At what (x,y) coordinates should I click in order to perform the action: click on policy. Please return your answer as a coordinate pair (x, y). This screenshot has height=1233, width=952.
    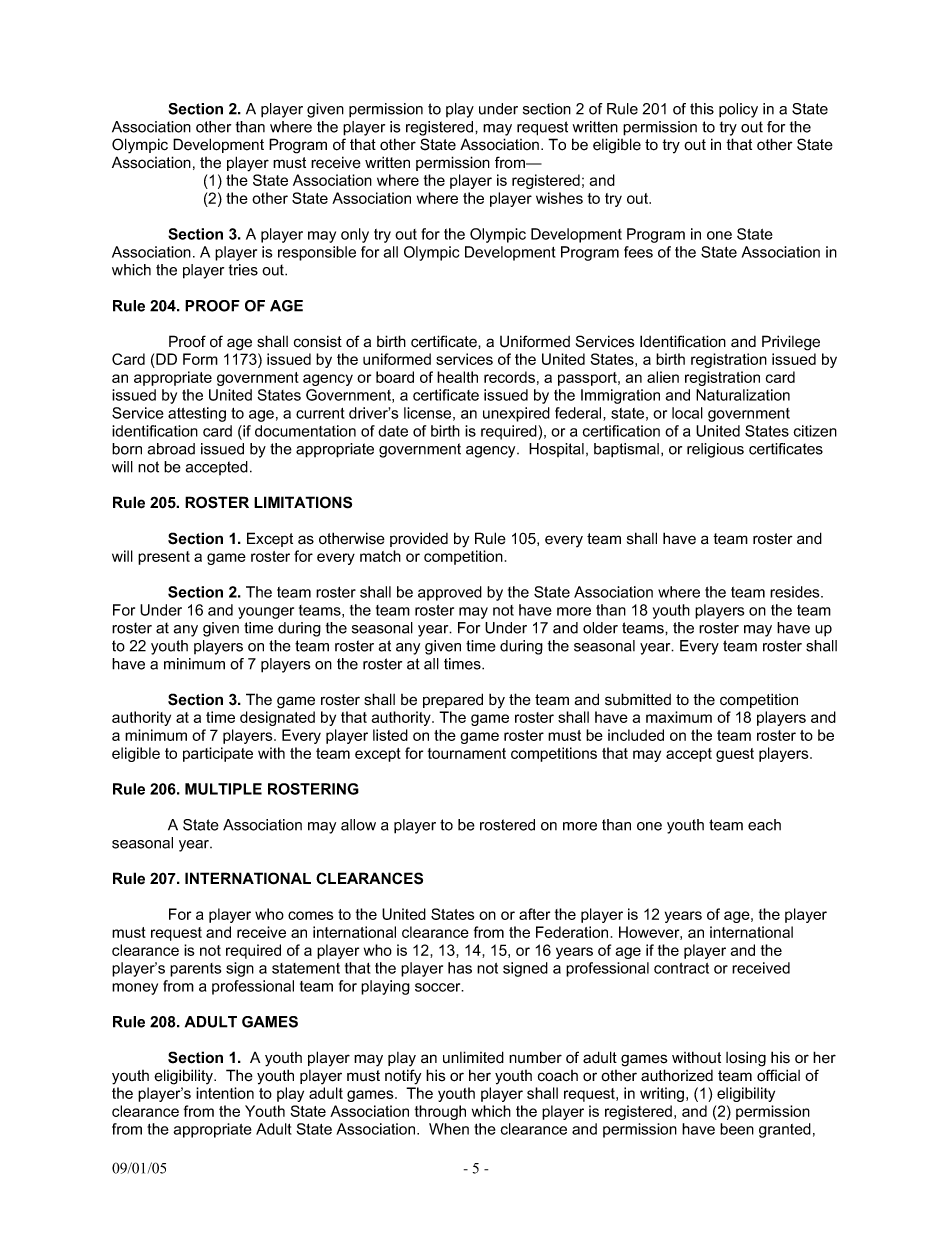
    Looking at the image, I should click on (738, 110).
